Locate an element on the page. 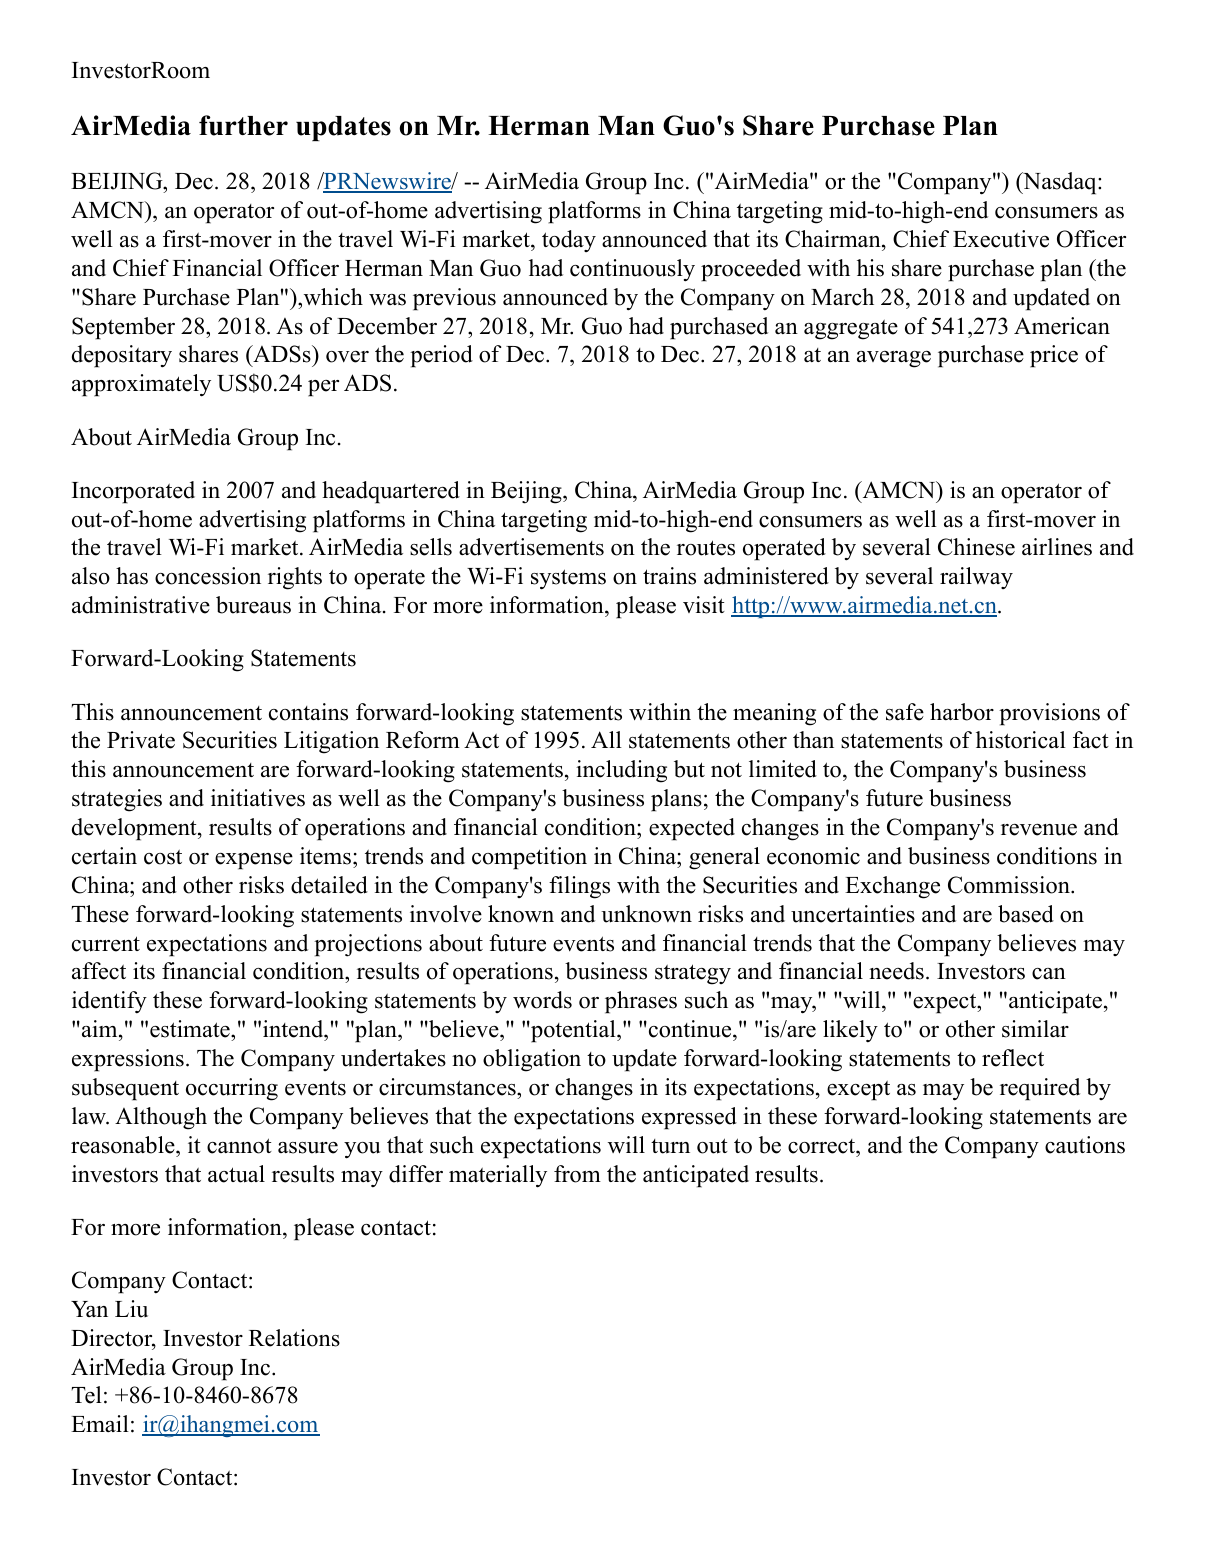 The width and height of the image is (1210, 1566). approximately is located at coordinates (141, 385).
